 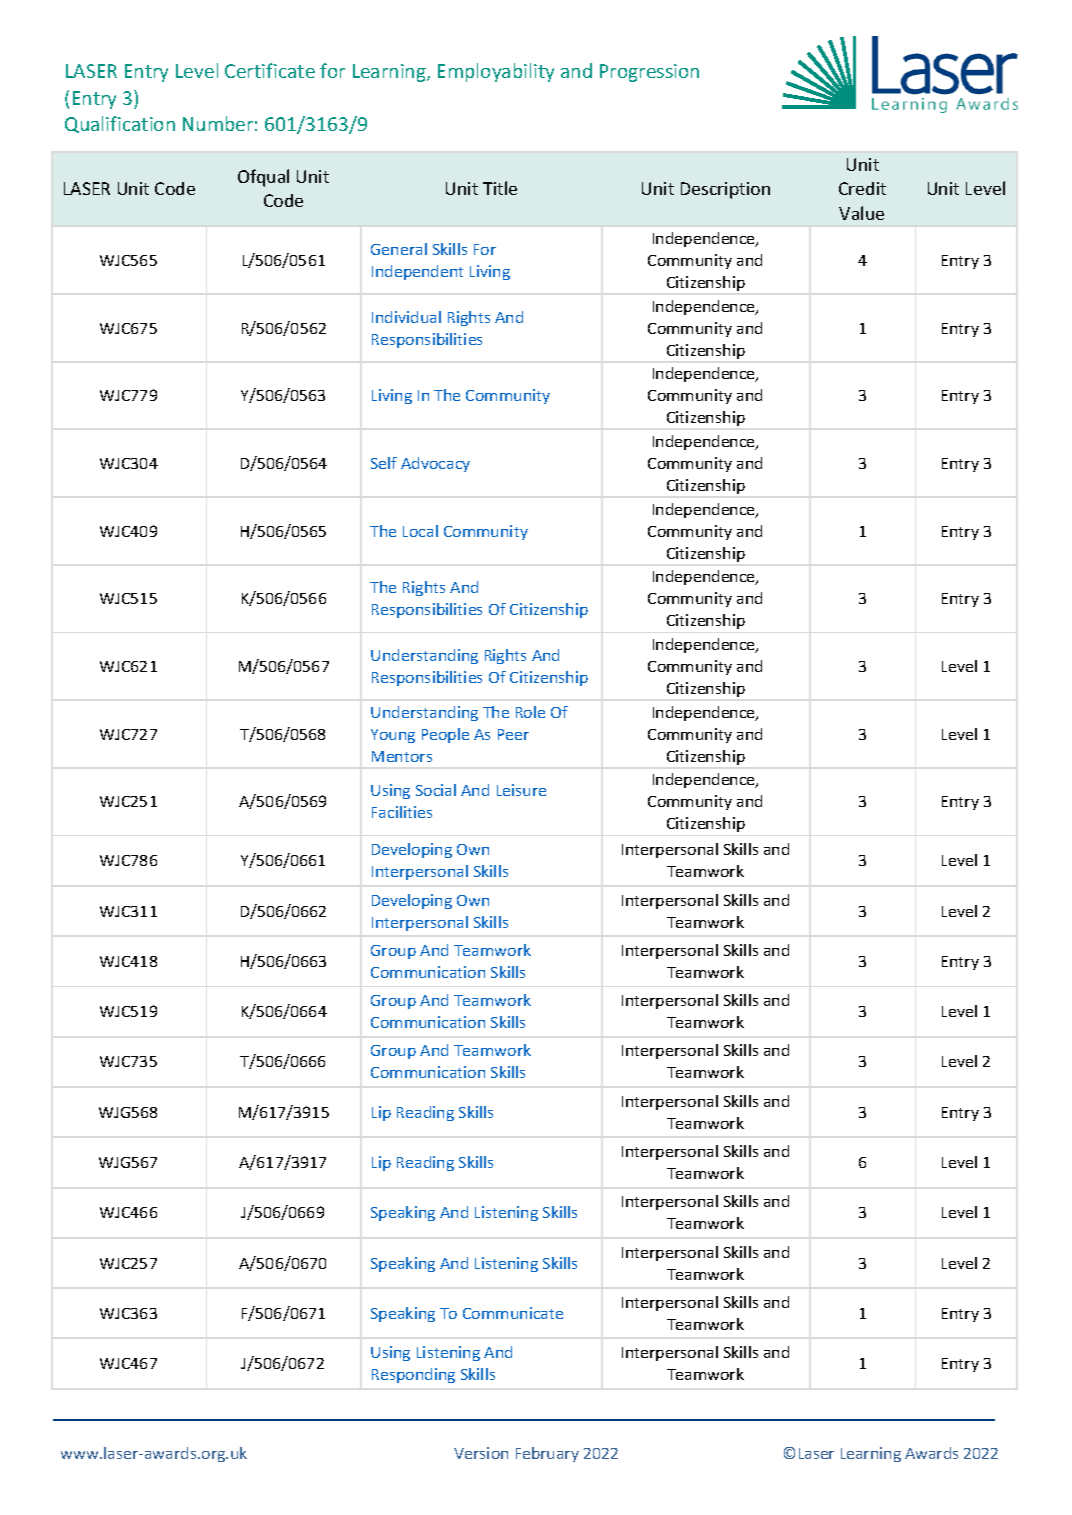 I want to click on Young, so click(x=393, y=736).
